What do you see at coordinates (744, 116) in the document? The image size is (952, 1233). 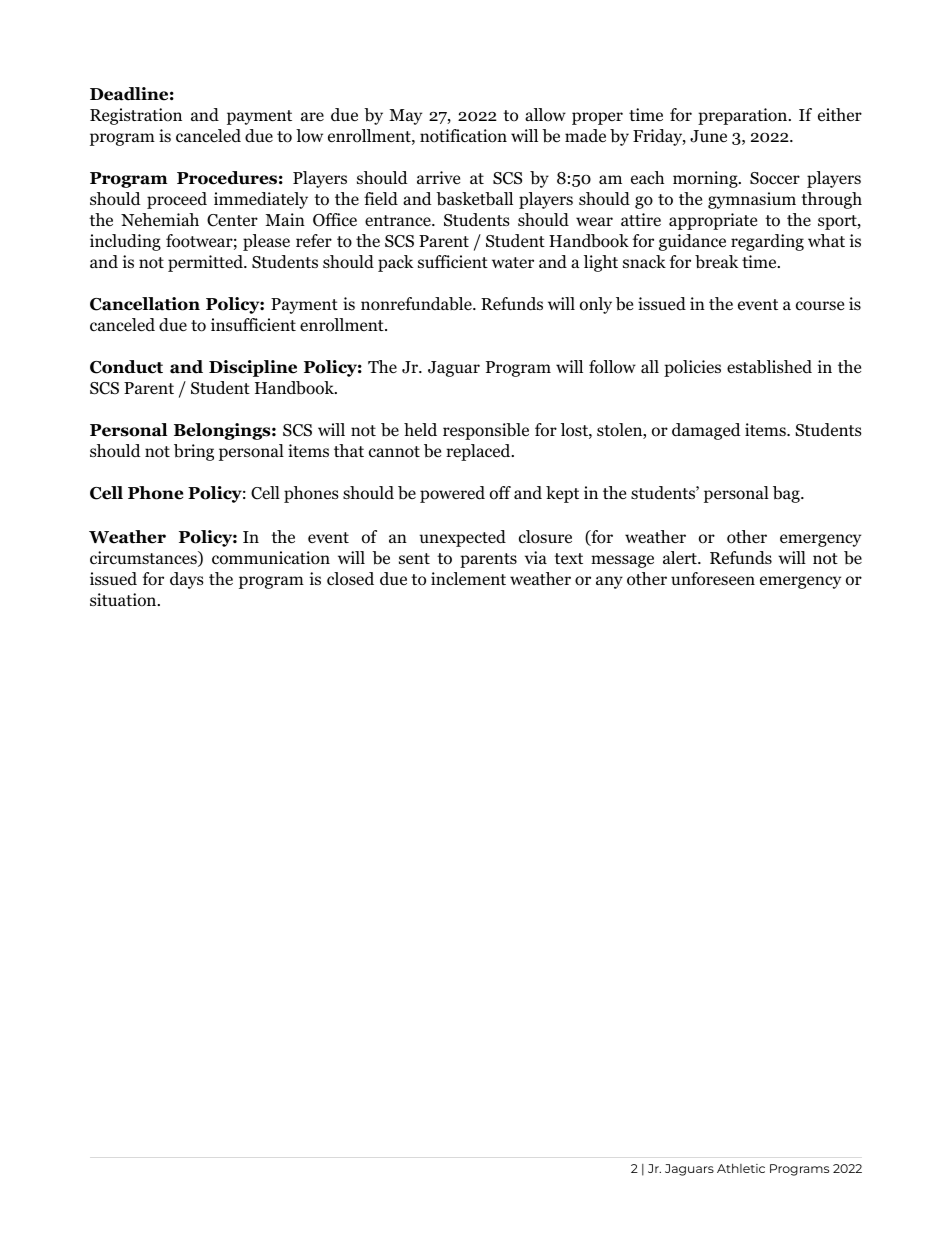 I see `preparation` at bounding box center [744, 116].
